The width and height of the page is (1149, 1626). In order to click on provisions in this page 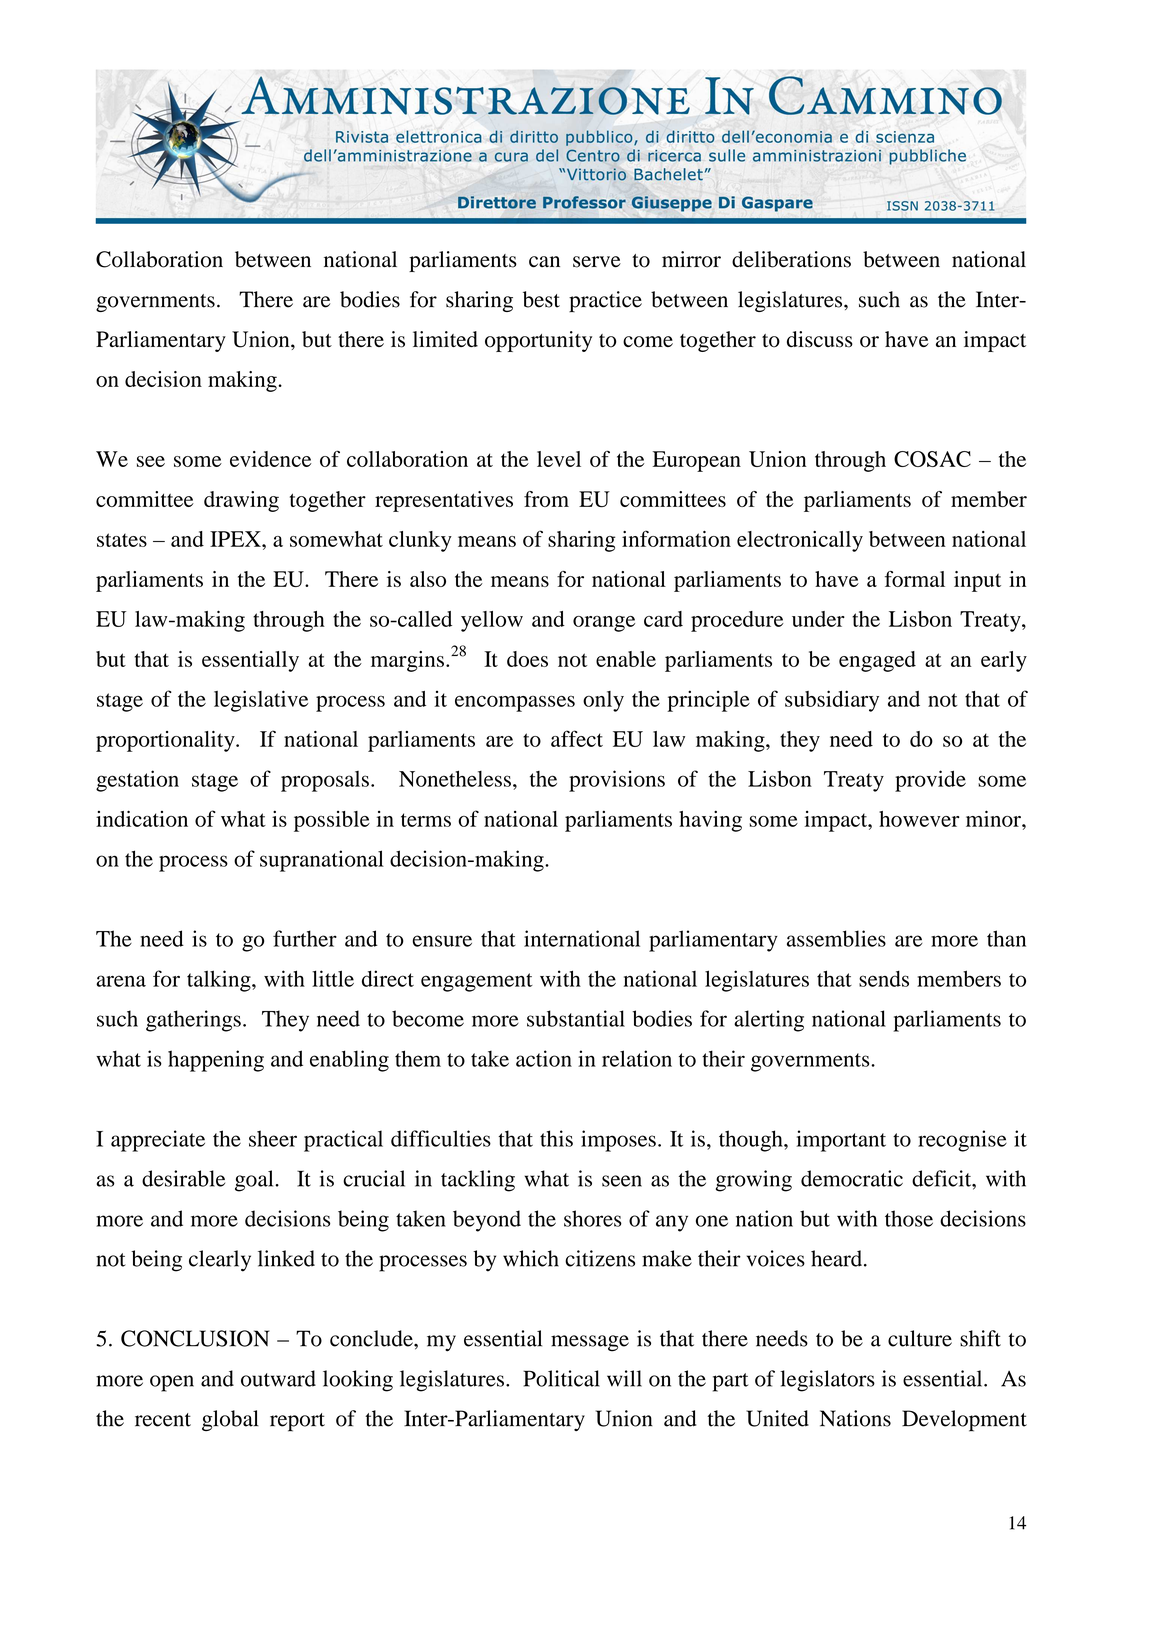, I will do `click(617, 781)`.
